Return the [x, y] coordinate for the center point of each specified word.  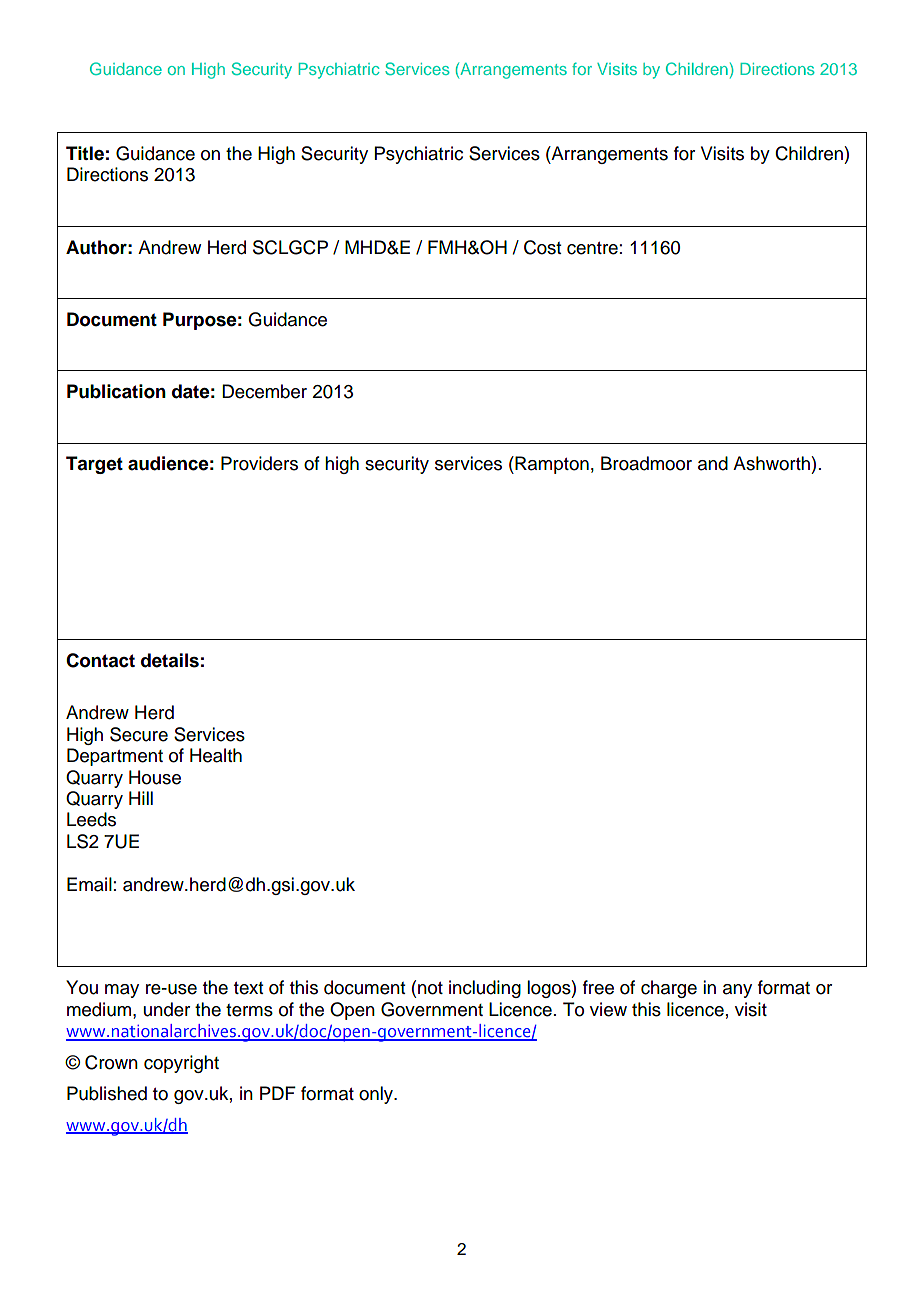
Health [216, 755]
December [264, 391]
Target [94, 465]
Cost [542, 247]
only [377, 1095]
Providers [259, 463]
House [155, 777]
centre [592, 248]
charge [669, 989]
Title [85, 153]
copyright [181, 1064]
